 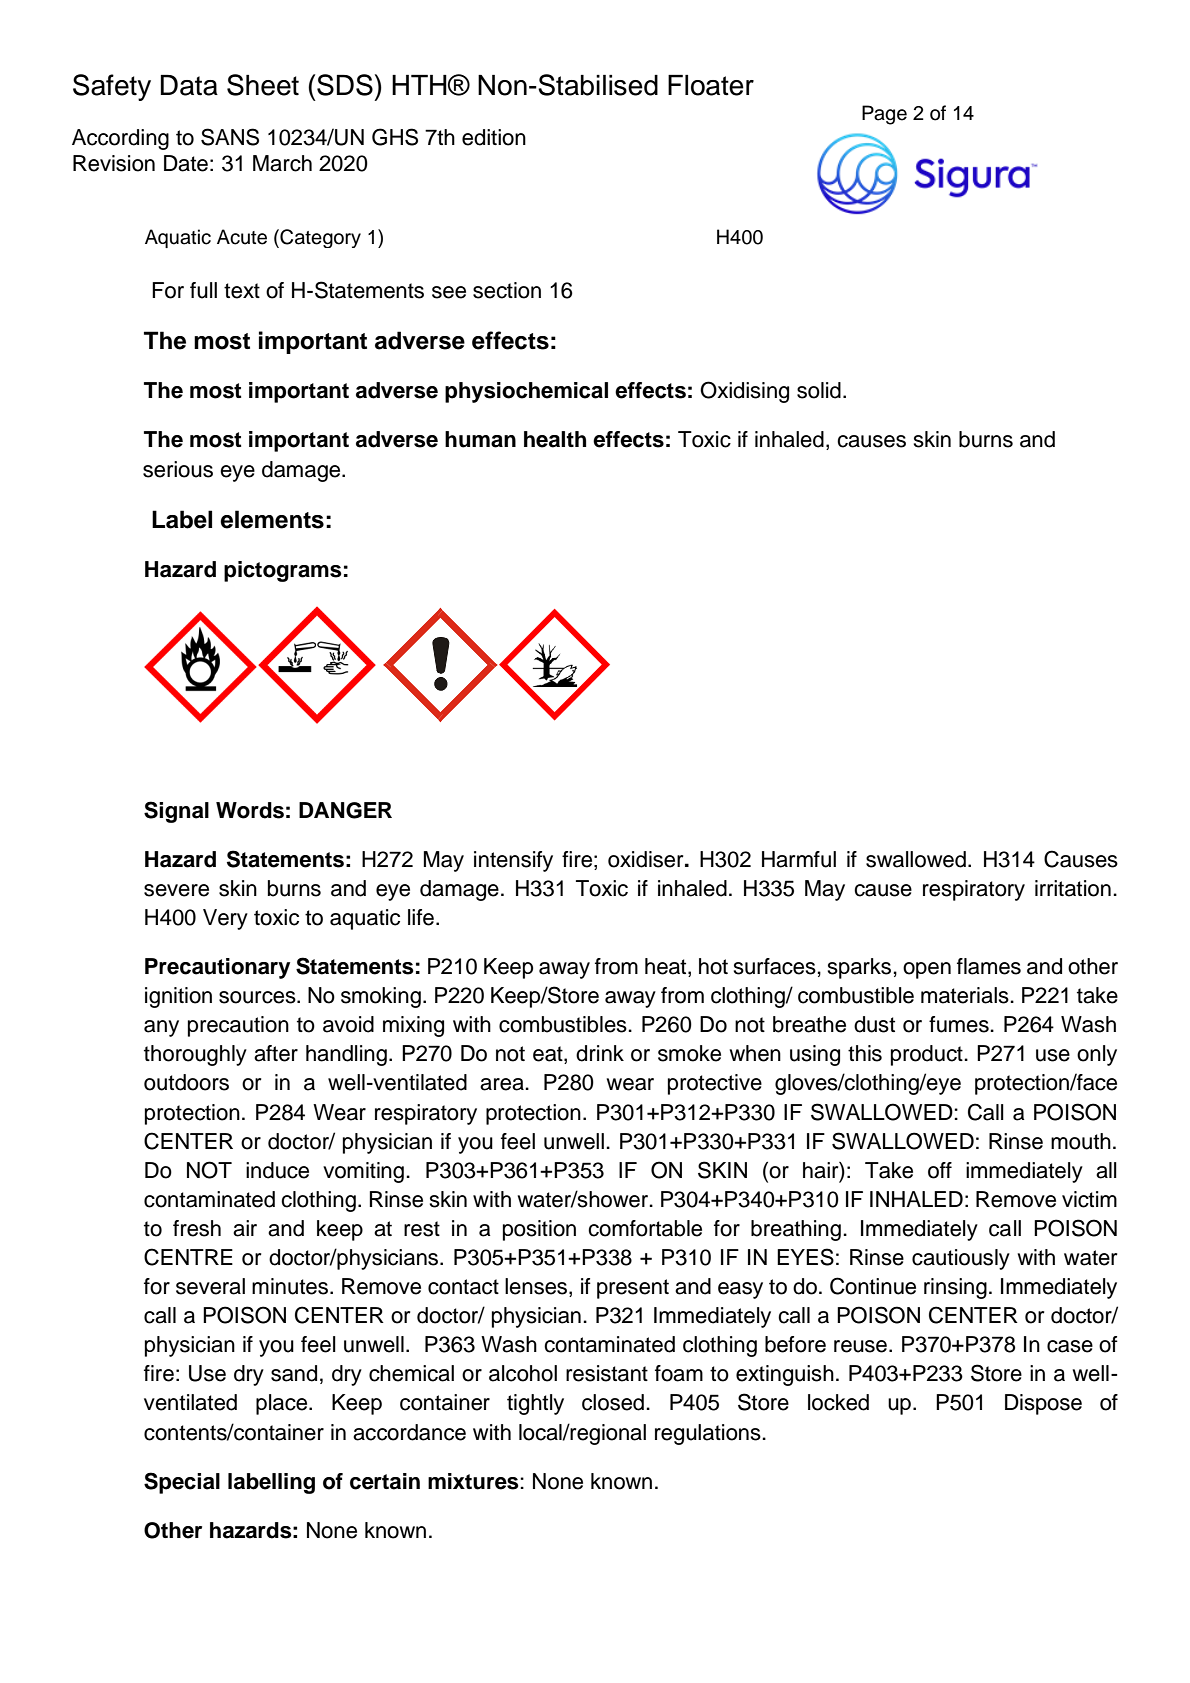 I want to click on intensify, so click(x=513, y=861).
